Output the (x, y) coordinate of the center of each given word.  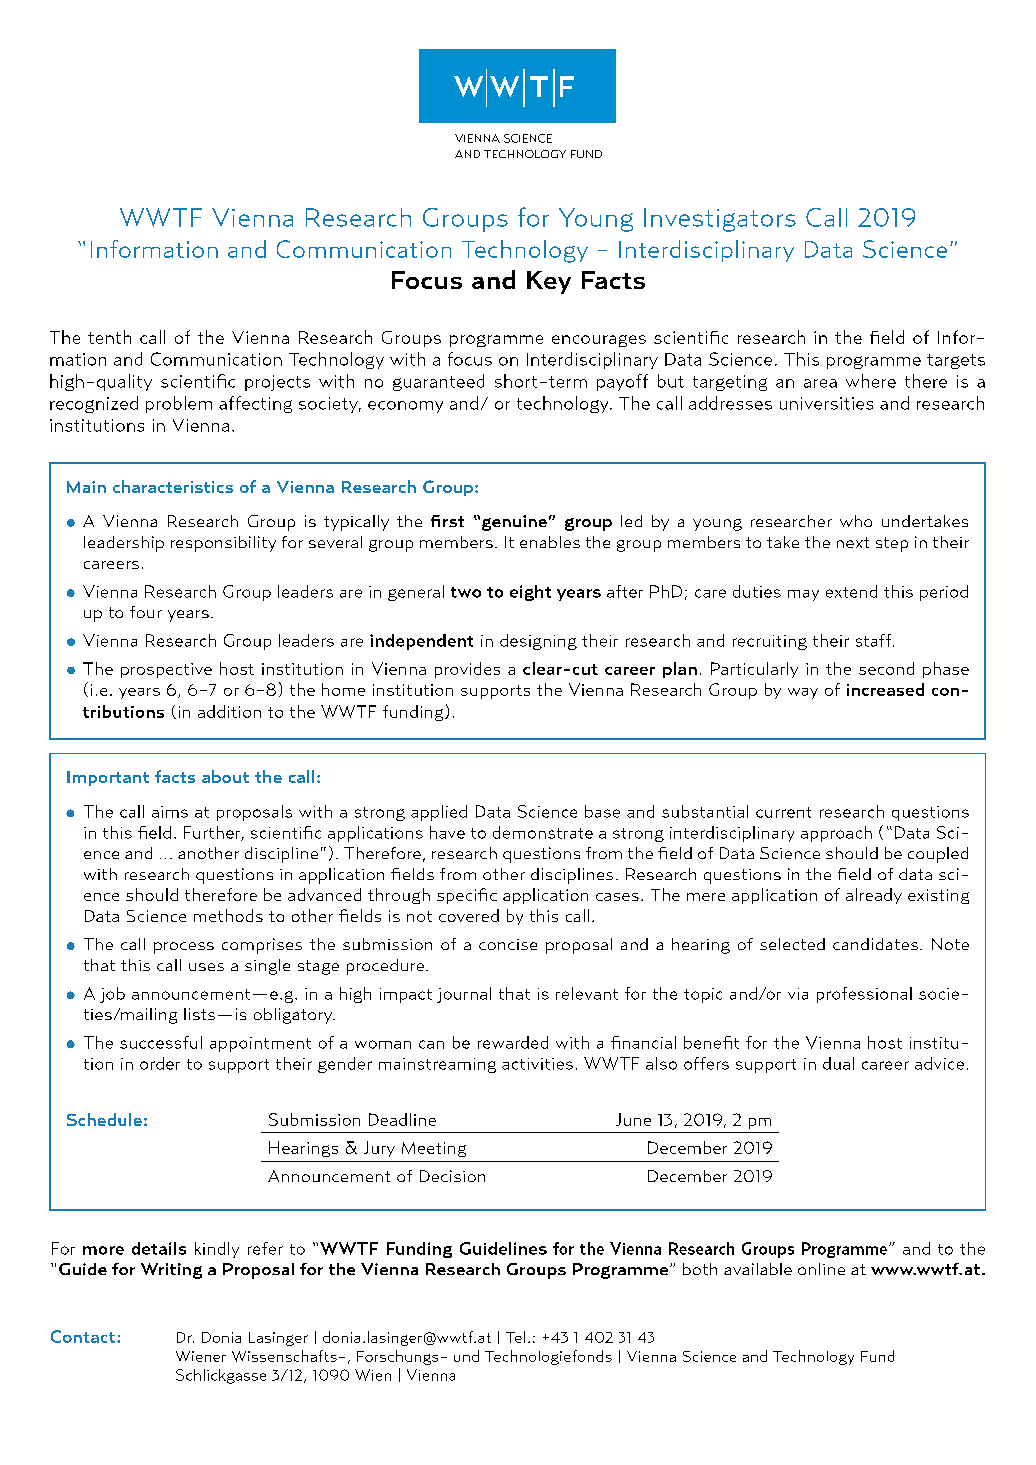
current (783, 812)
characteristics (173, 486)
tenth (109, 337)
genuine (514, 523)
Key (549, 282)
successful (161, 1042)
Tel (515, 1337)
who (856, 521)
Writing (171, 1271)
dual (838, 1063)
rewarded (513, 1042)
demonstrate (543, 832)
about (225, 776)
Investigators (720, 220)
